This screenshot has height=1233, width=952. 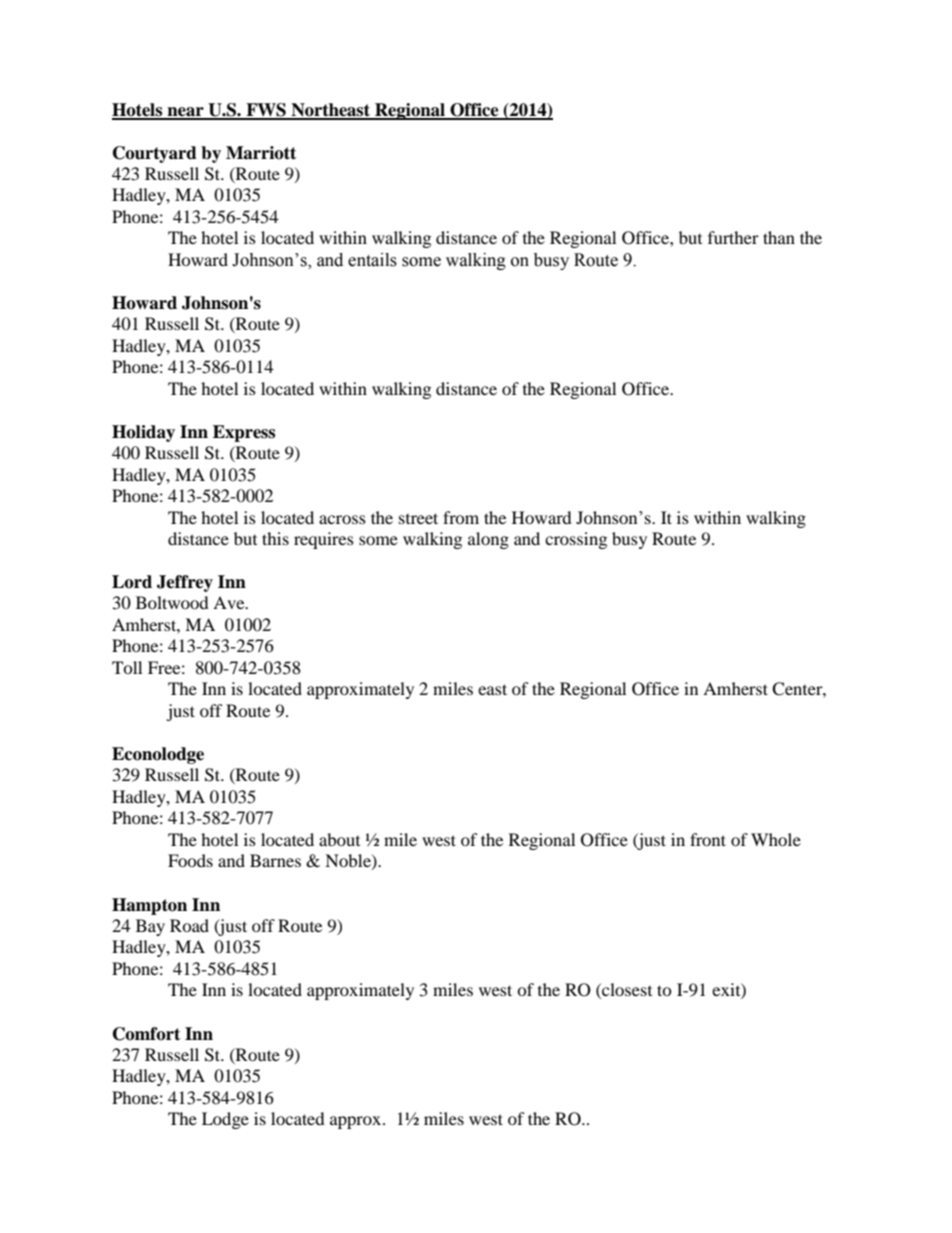 I want to click on this, so click(x=275, y=538).
